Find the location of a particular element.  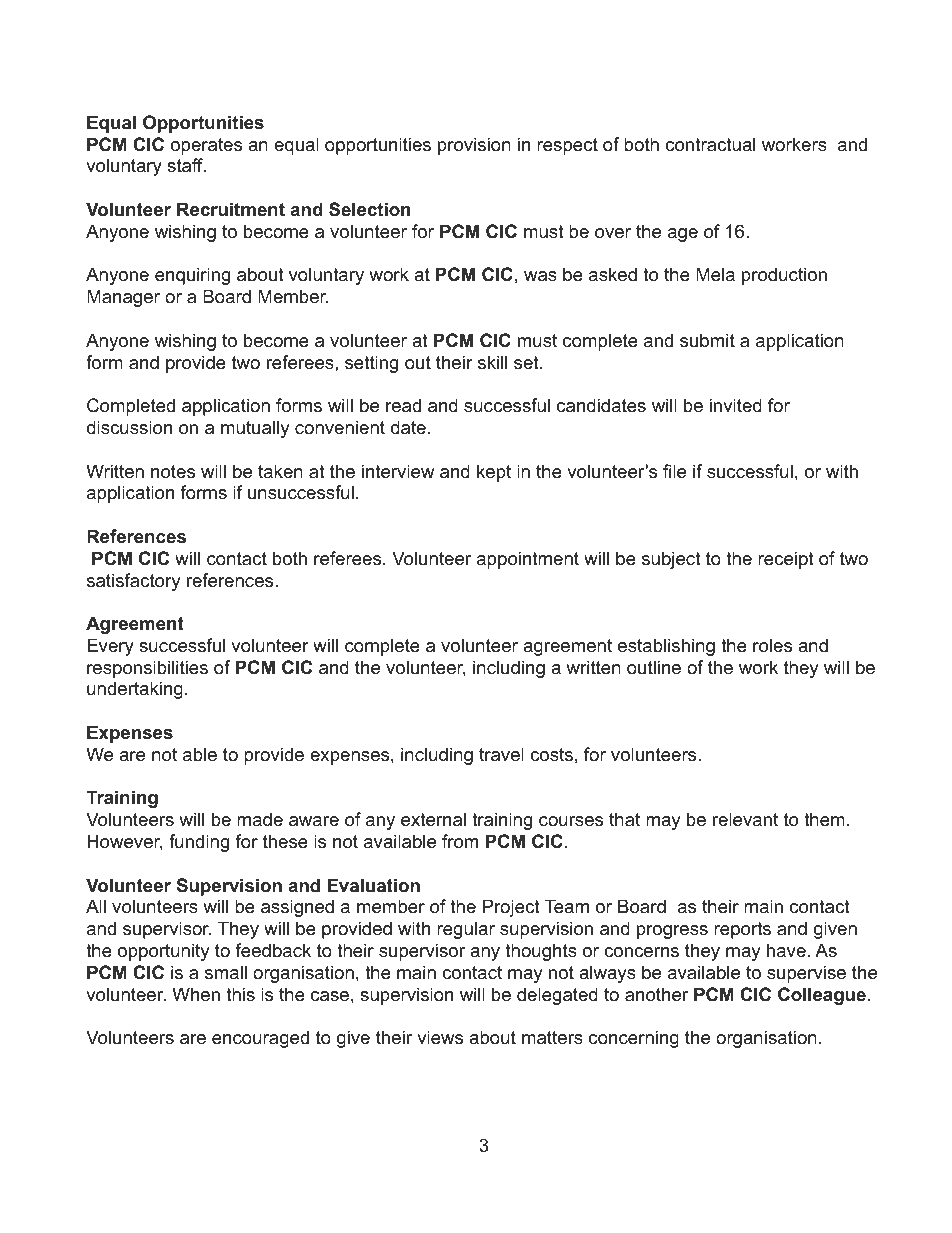

When is located at coordinates (196, 994).
